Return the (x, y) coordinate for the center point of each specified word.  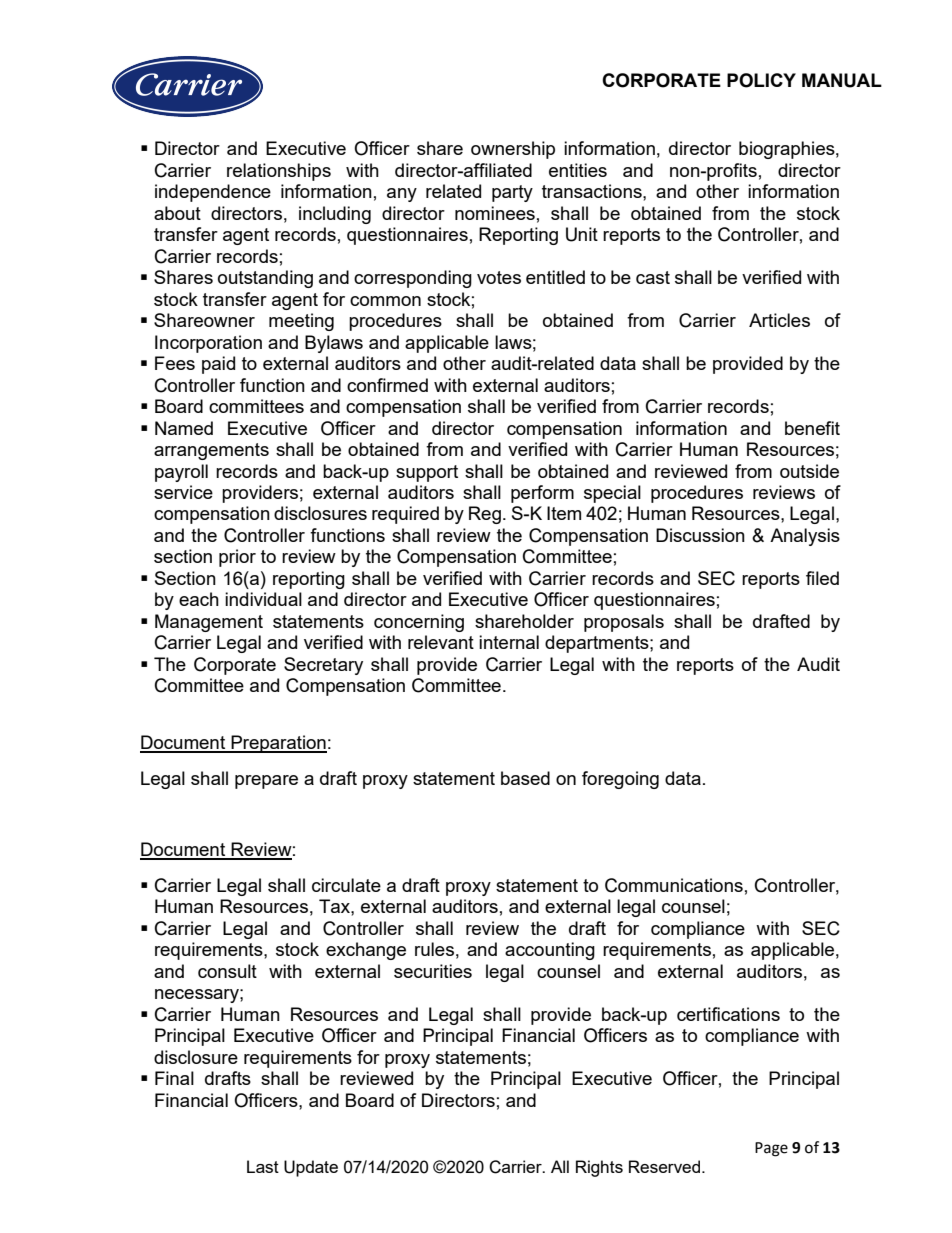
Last (263, 1166)
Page (771, 1149)
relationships (279, 172)
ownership (513, 150)
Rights (599, 1168)
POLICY (761, 80)
